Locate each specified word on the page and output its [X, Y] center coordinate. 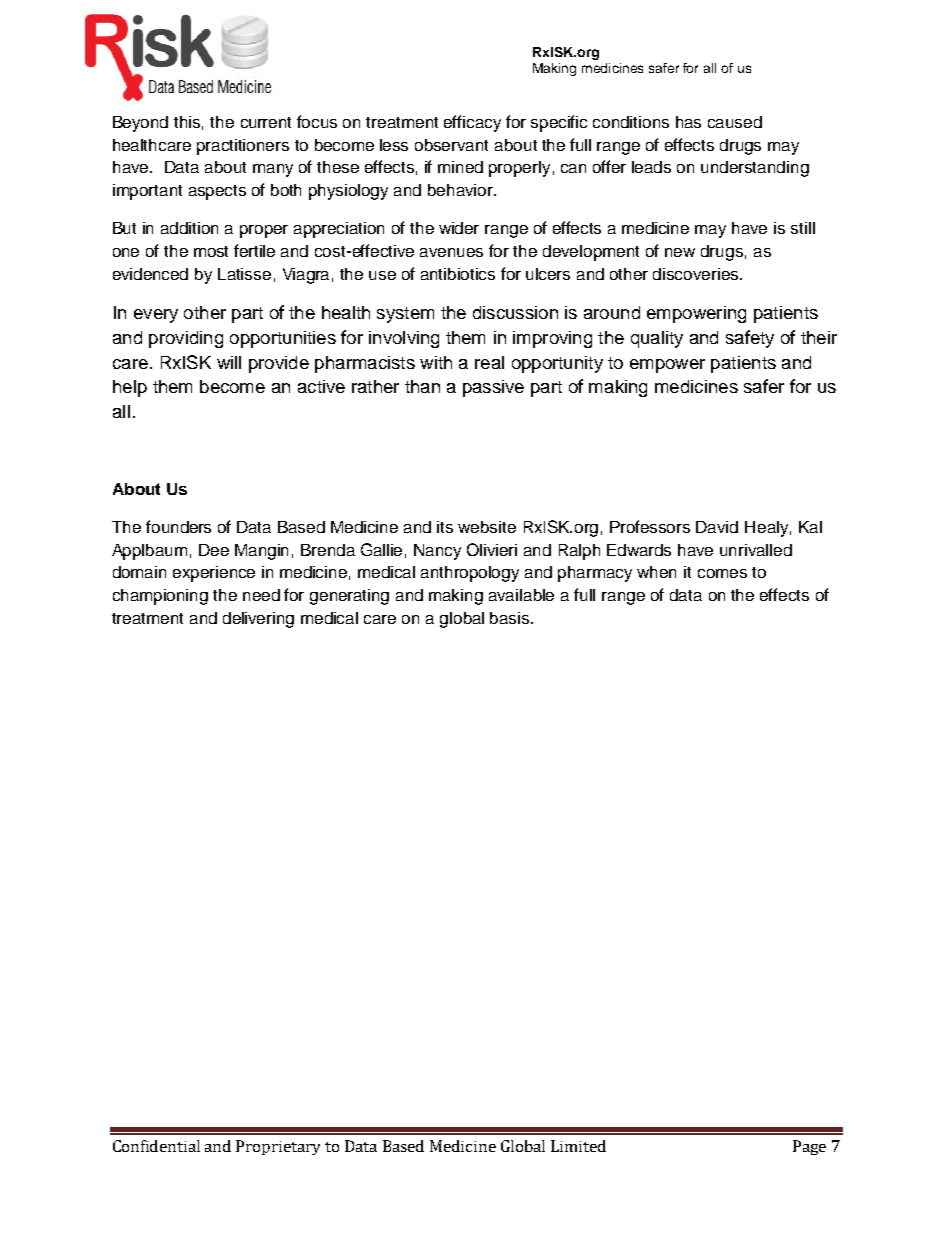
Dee [214, 550]
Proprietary [278, 1147]
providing [186, 339]
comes [722, 573]
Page [809, 1147]
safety [750, 339]
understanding [755, 169]
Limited [578, 1146]
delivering [258, 620]
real [489, 362]
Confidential [156, 1146]
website [487, 527]
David [717, 527]
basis [511, 618]
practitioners [243, 147]
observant [451, 145]
